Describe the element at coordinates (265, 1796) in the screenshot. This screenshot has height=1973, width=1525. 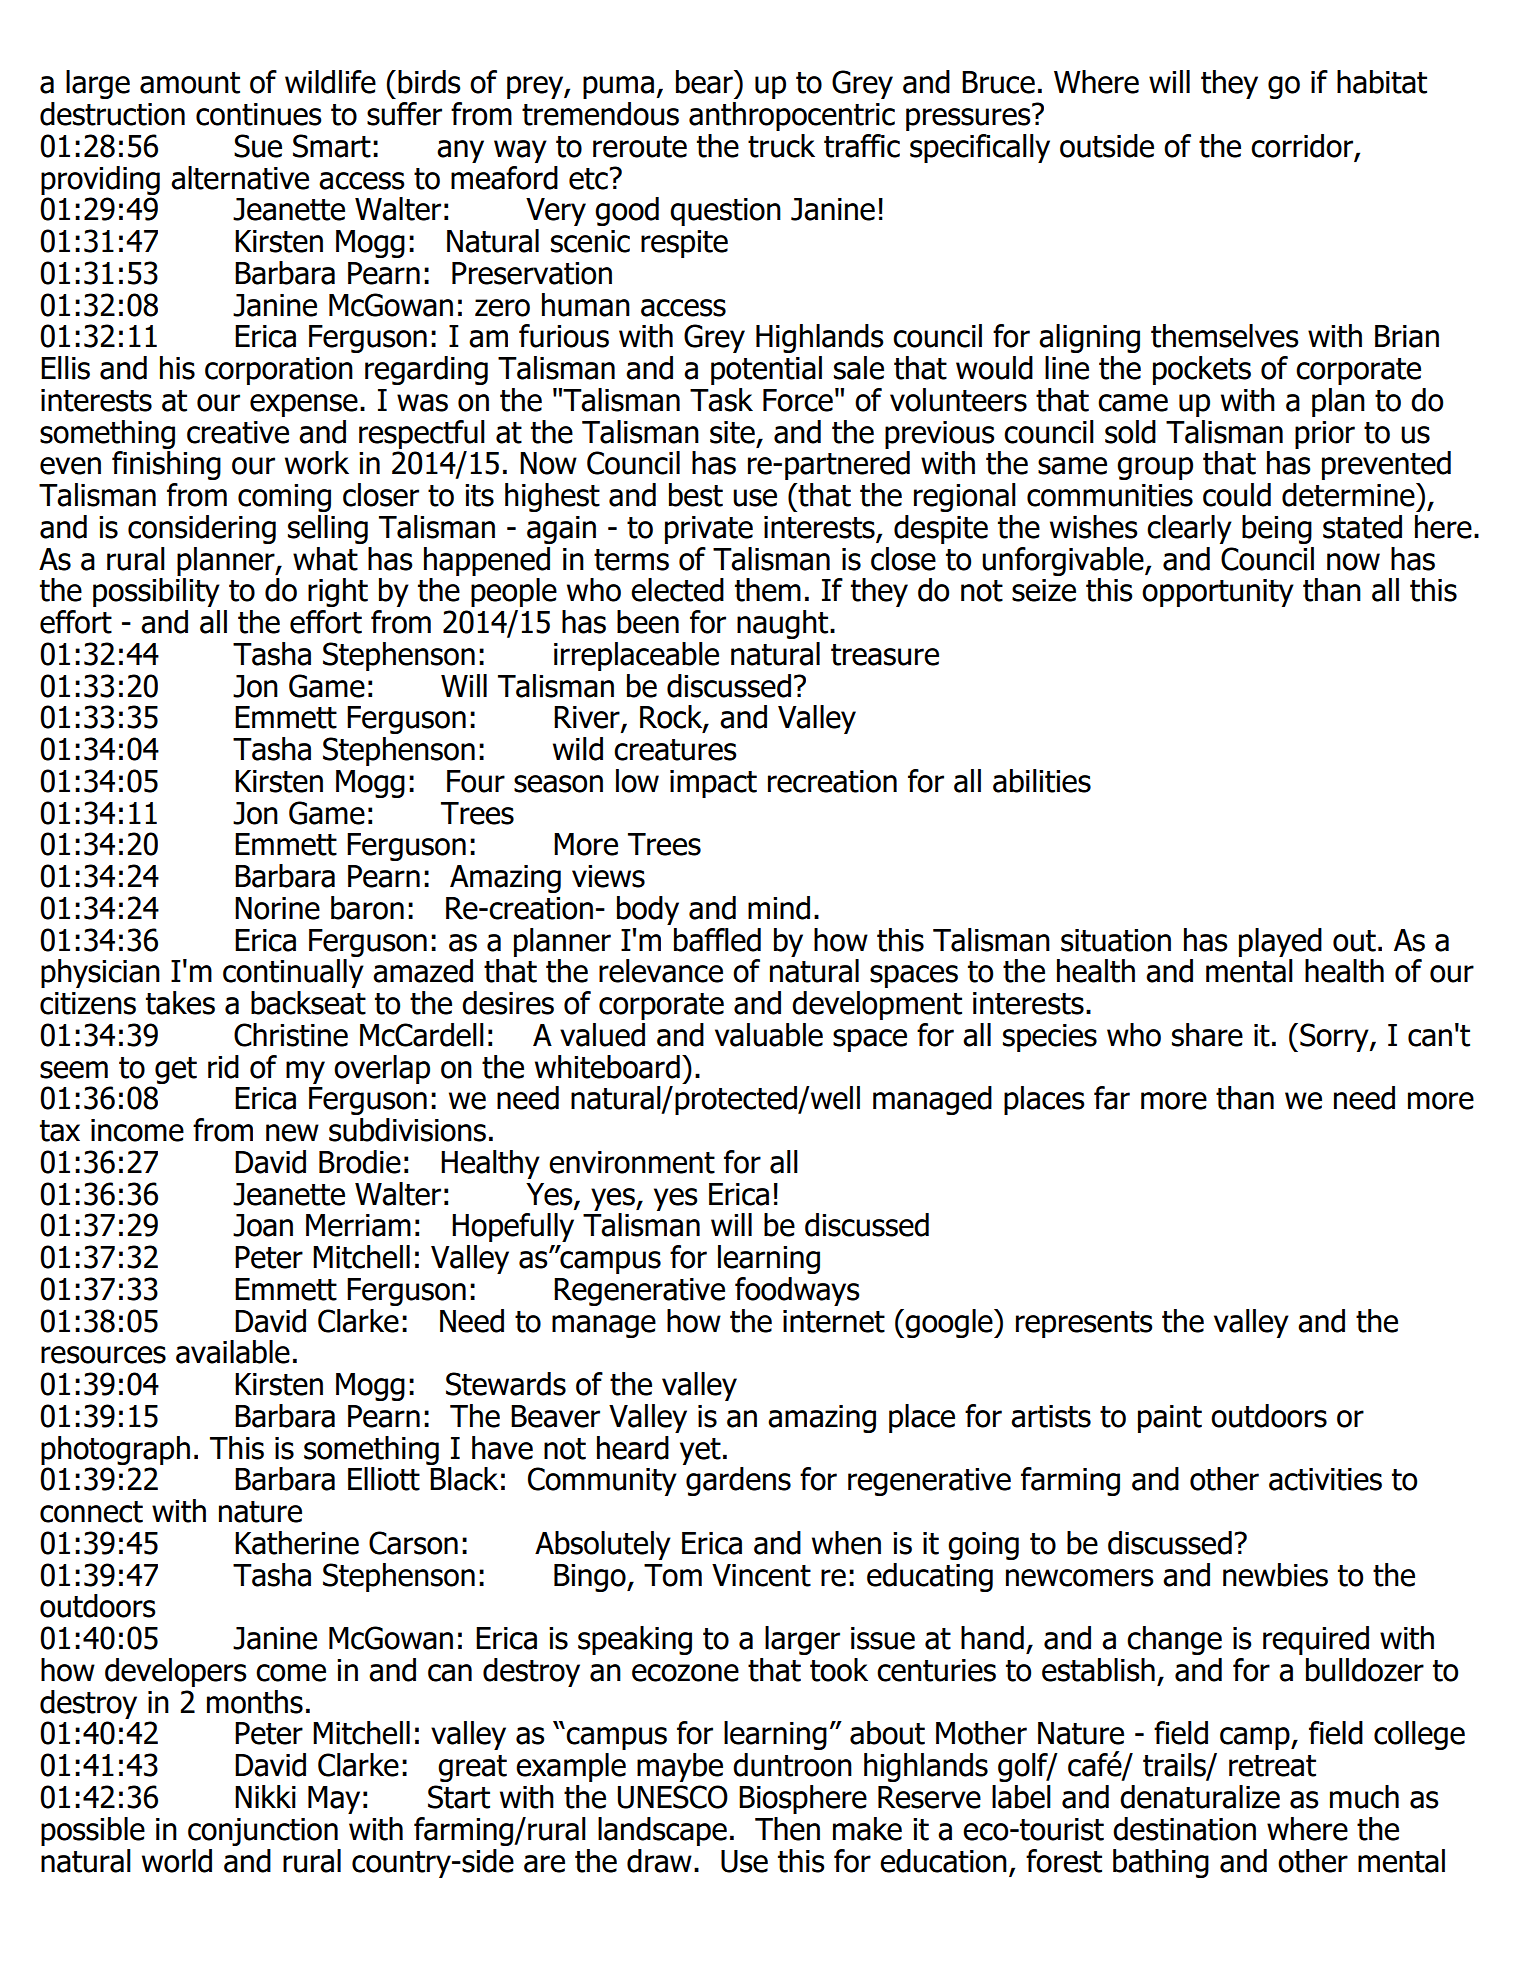
I see `Nikki` at that location.
